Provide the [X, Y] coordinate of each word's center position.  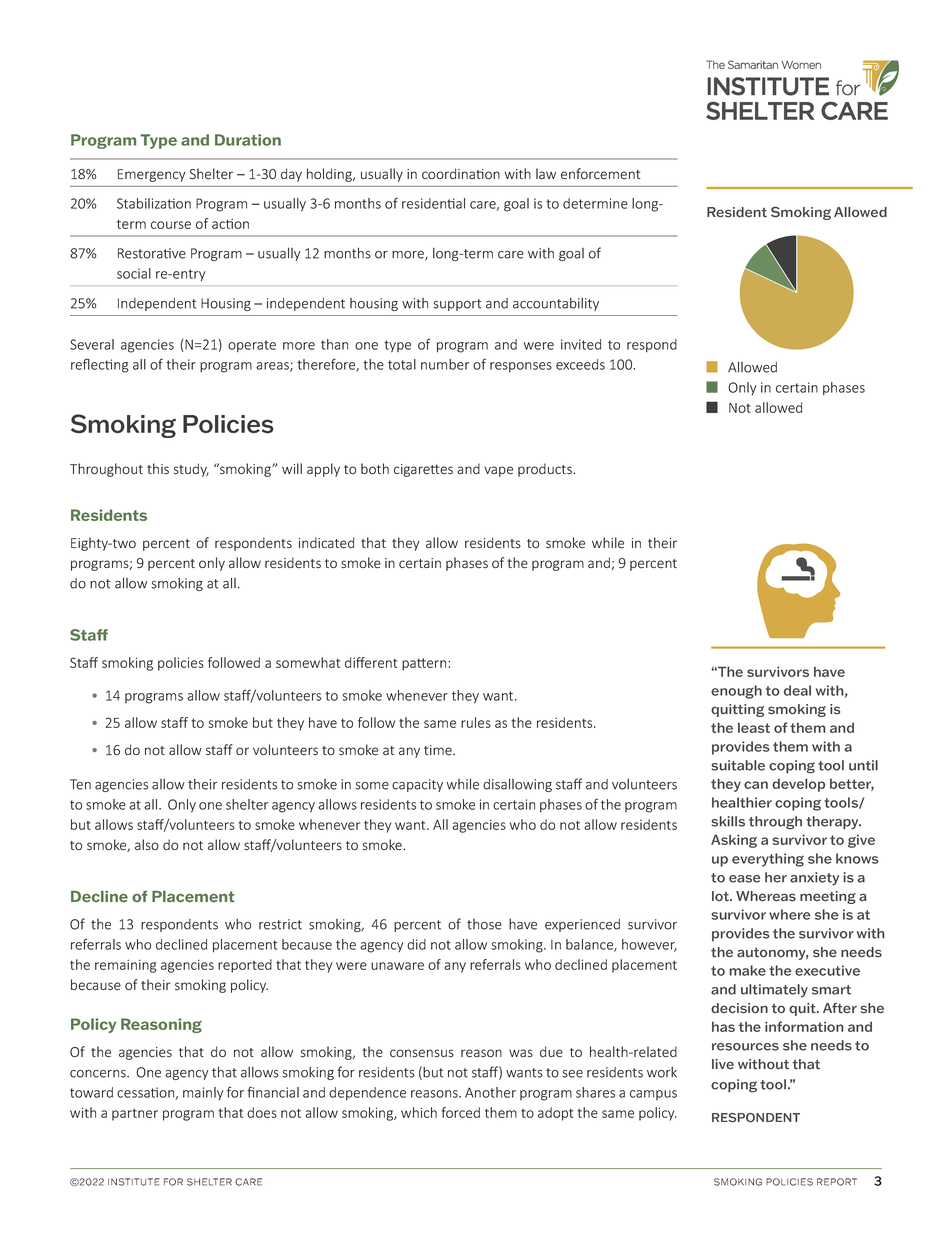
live [723, 1064]
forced [461, 1112]
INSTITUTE [134, 1182]
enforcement [600, 174]
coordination [461, 173]
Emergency [151, 175]
